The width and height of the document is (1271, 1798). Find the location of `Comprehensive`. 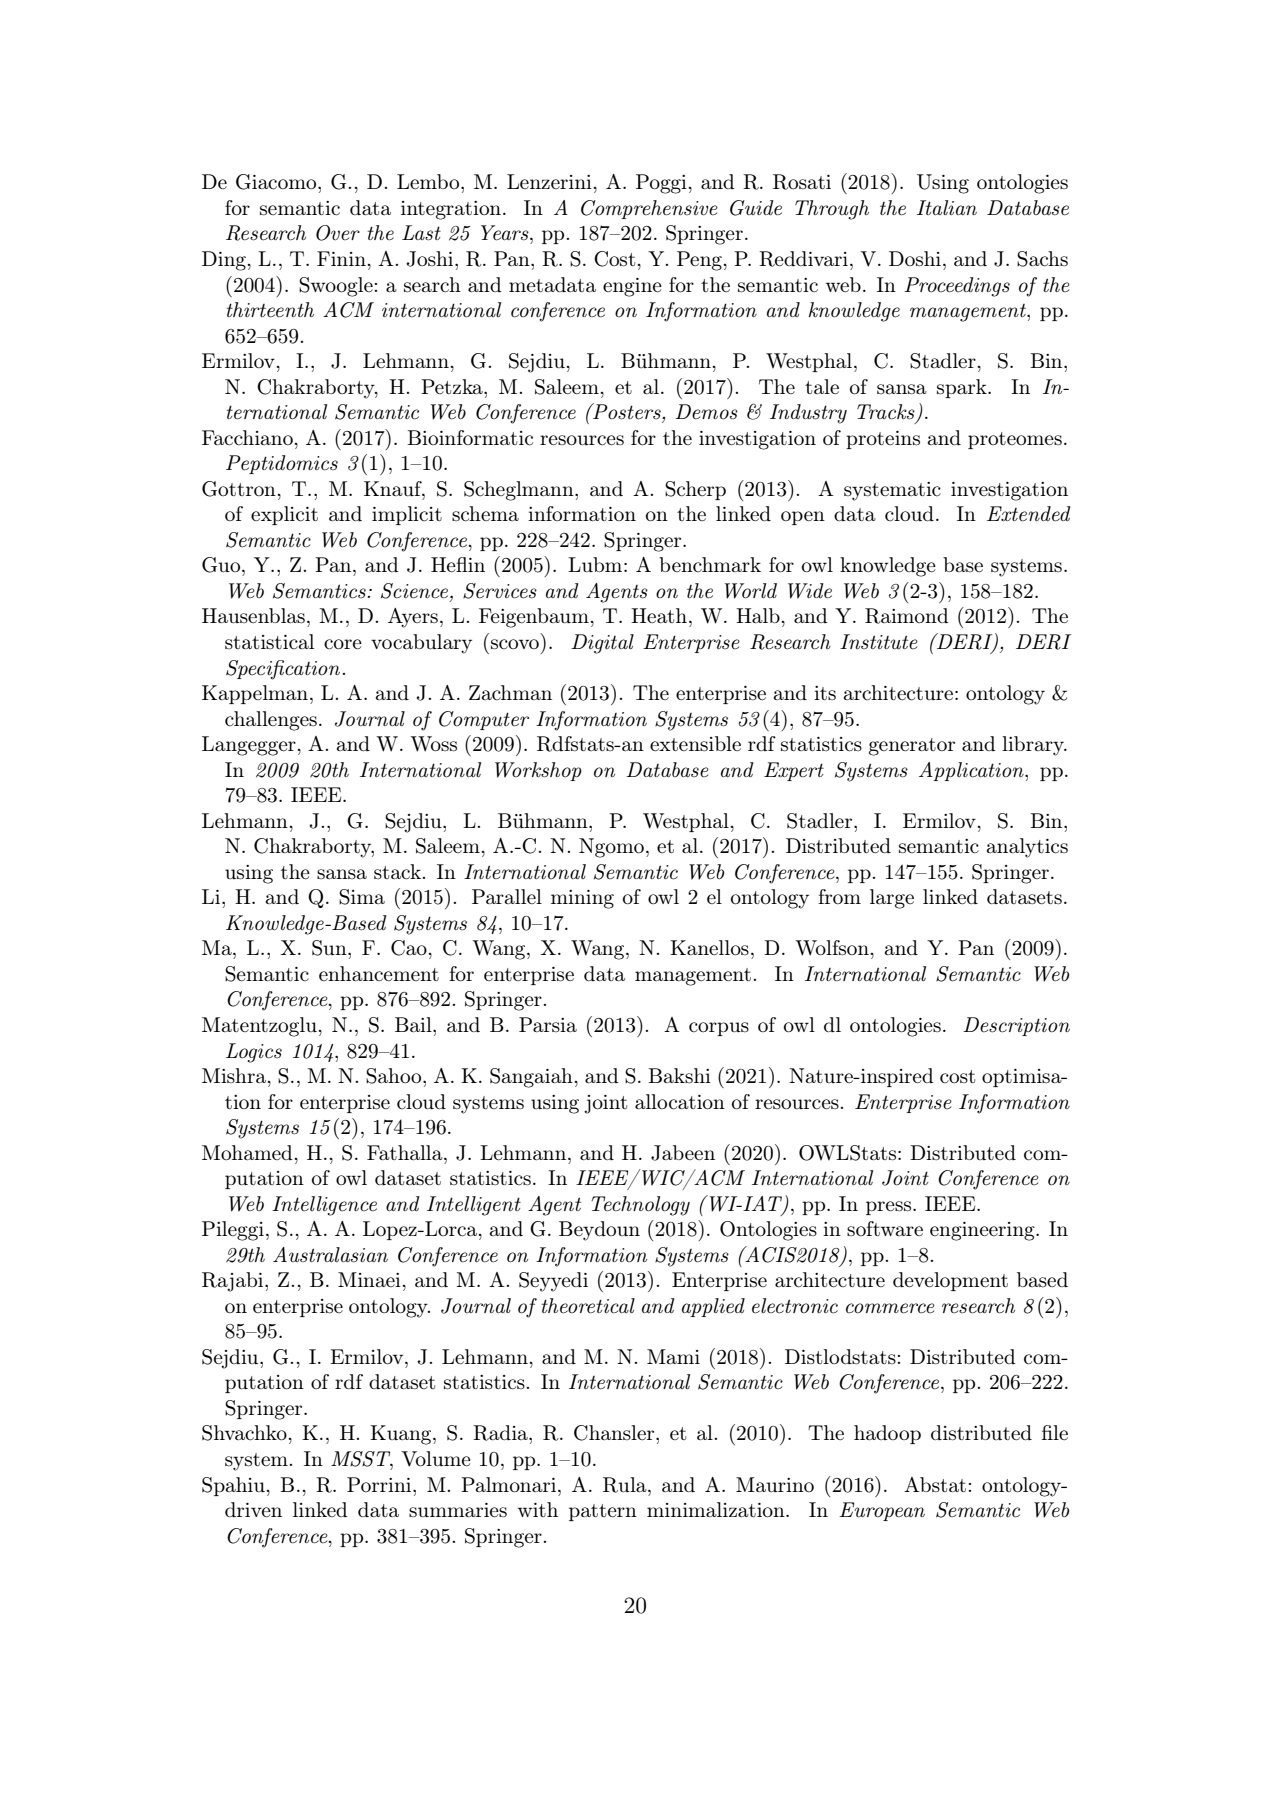

Comprehensive is located at coordinates (649, 209).
